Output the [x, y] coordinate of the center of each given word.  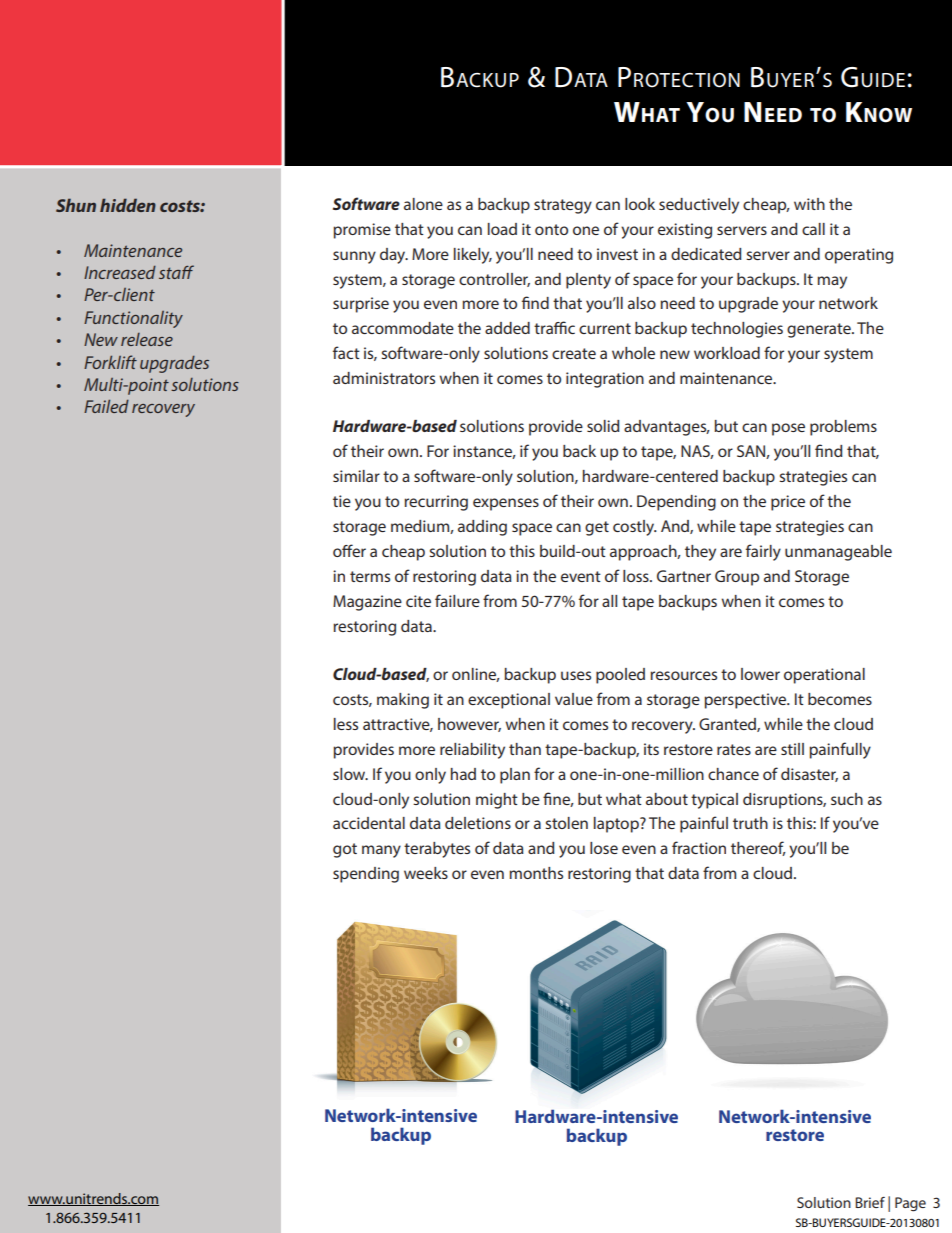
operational [824, 676]
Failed [106, 406]
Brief [870, 1202]
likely [473, 256]
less [346, 724]
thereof [758, 848]
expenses [506, 504]
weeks [426, 873]
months [536, 873]
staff [176, 272]
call [813, 229]
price [788, 503]
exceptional [509, 701]
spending [366, 875]
